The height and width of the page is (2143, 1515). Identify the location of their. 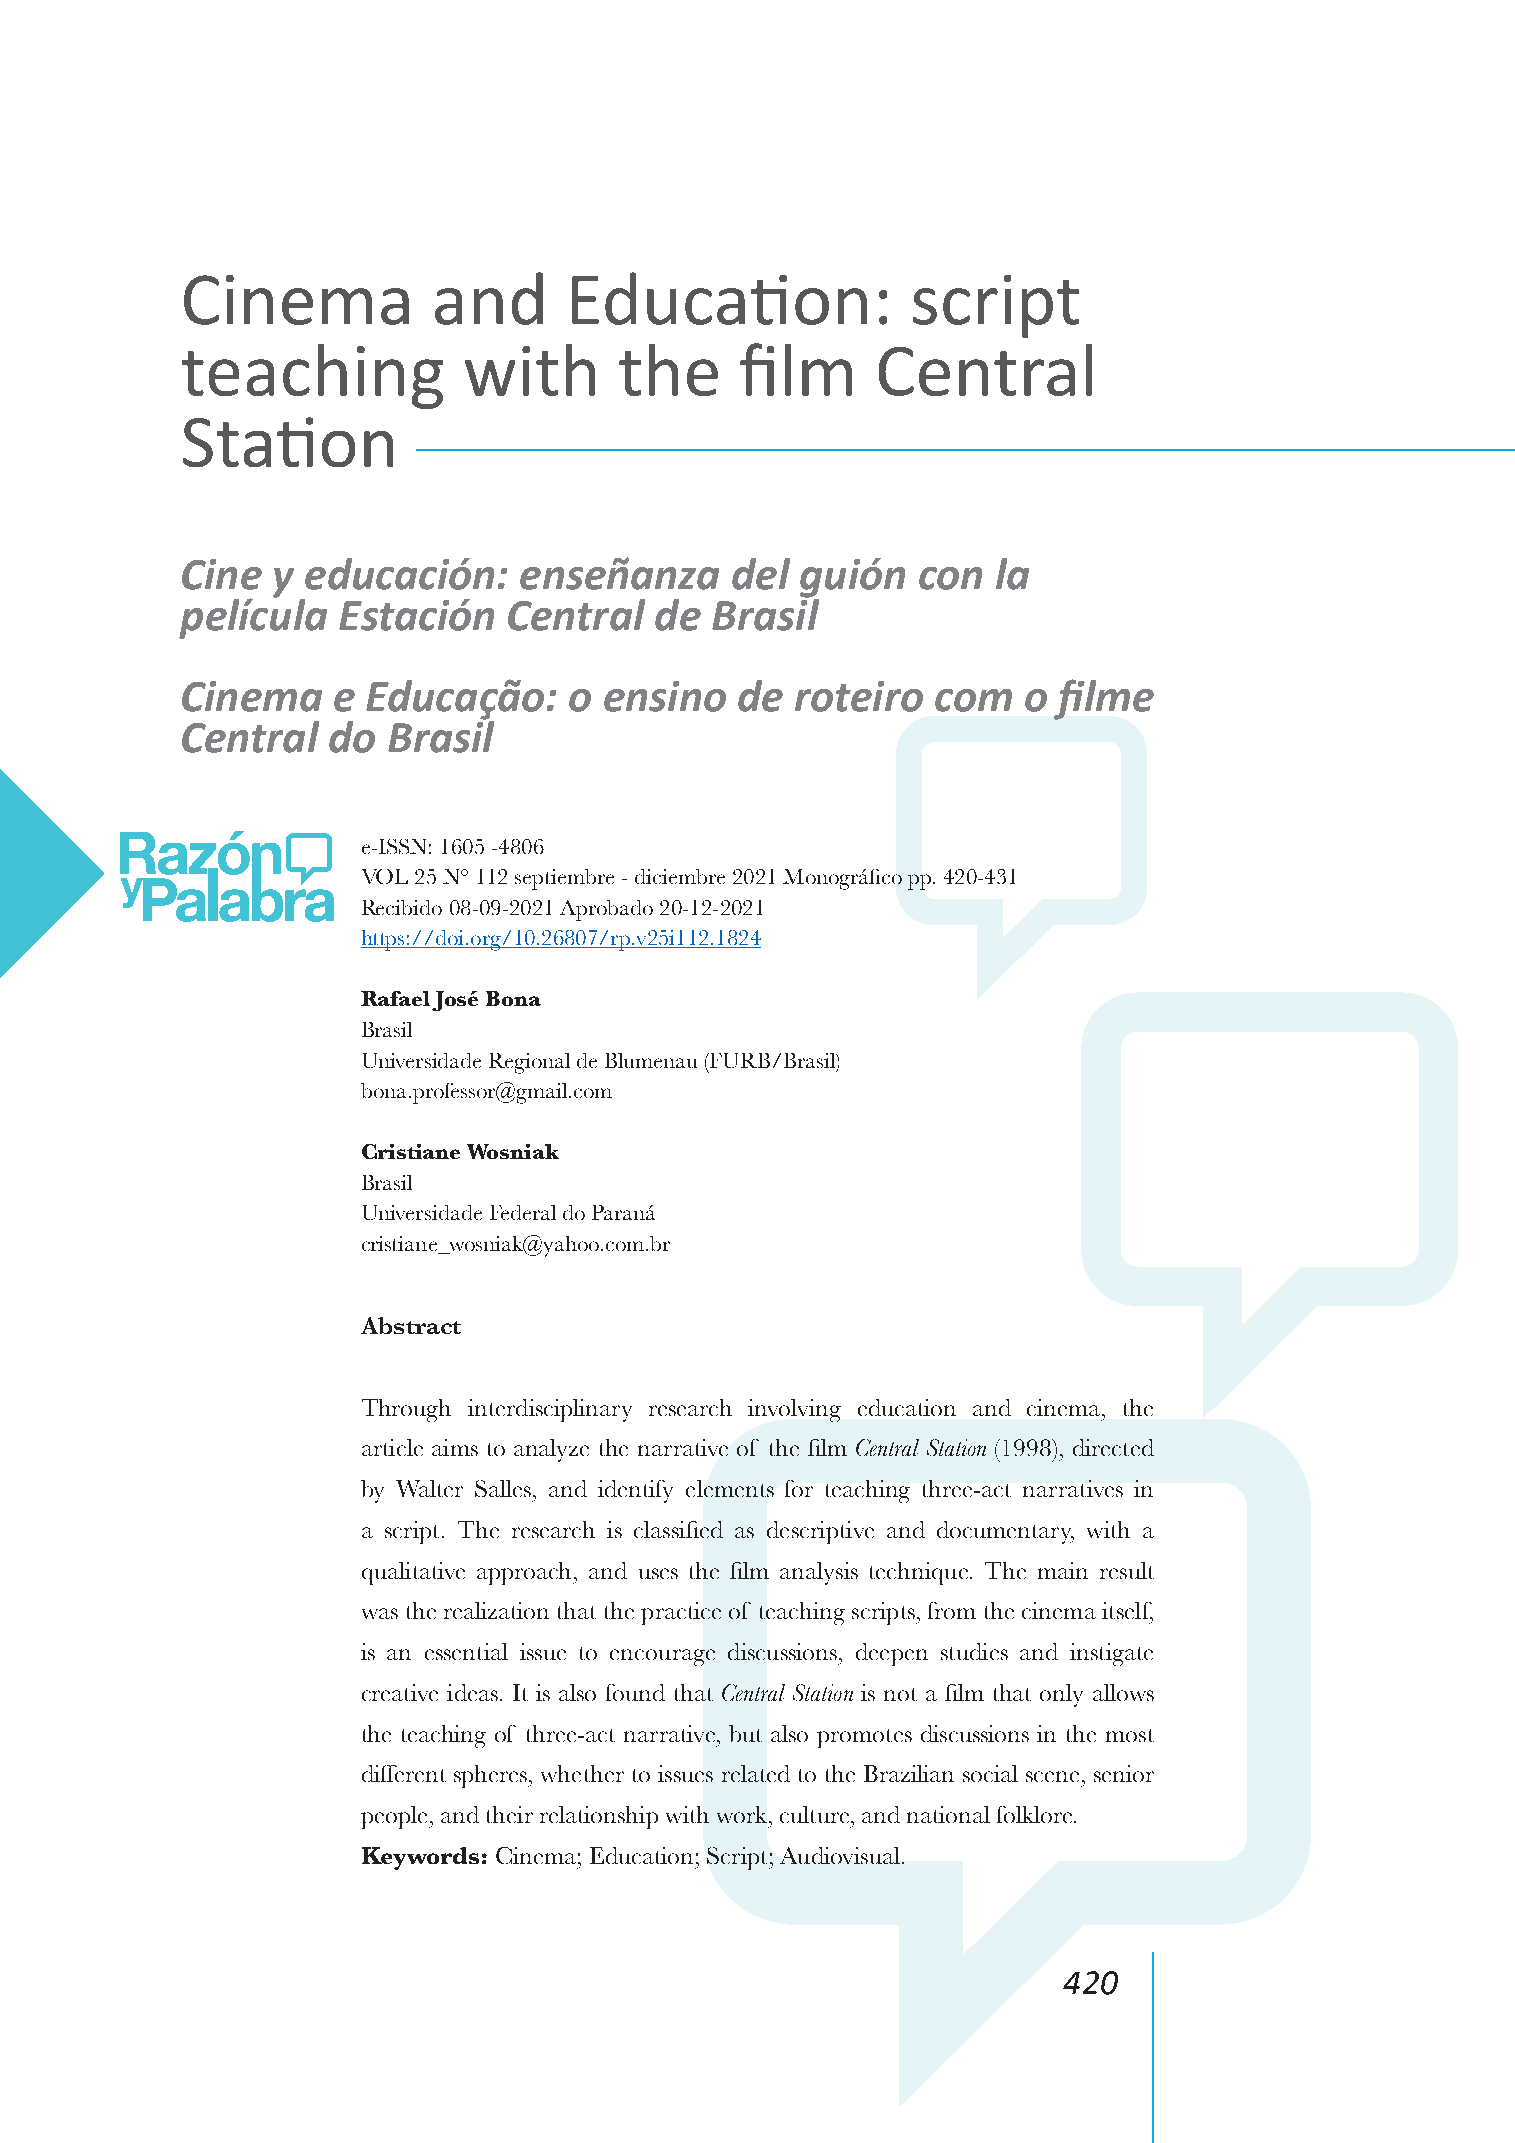
(510, 1814).
